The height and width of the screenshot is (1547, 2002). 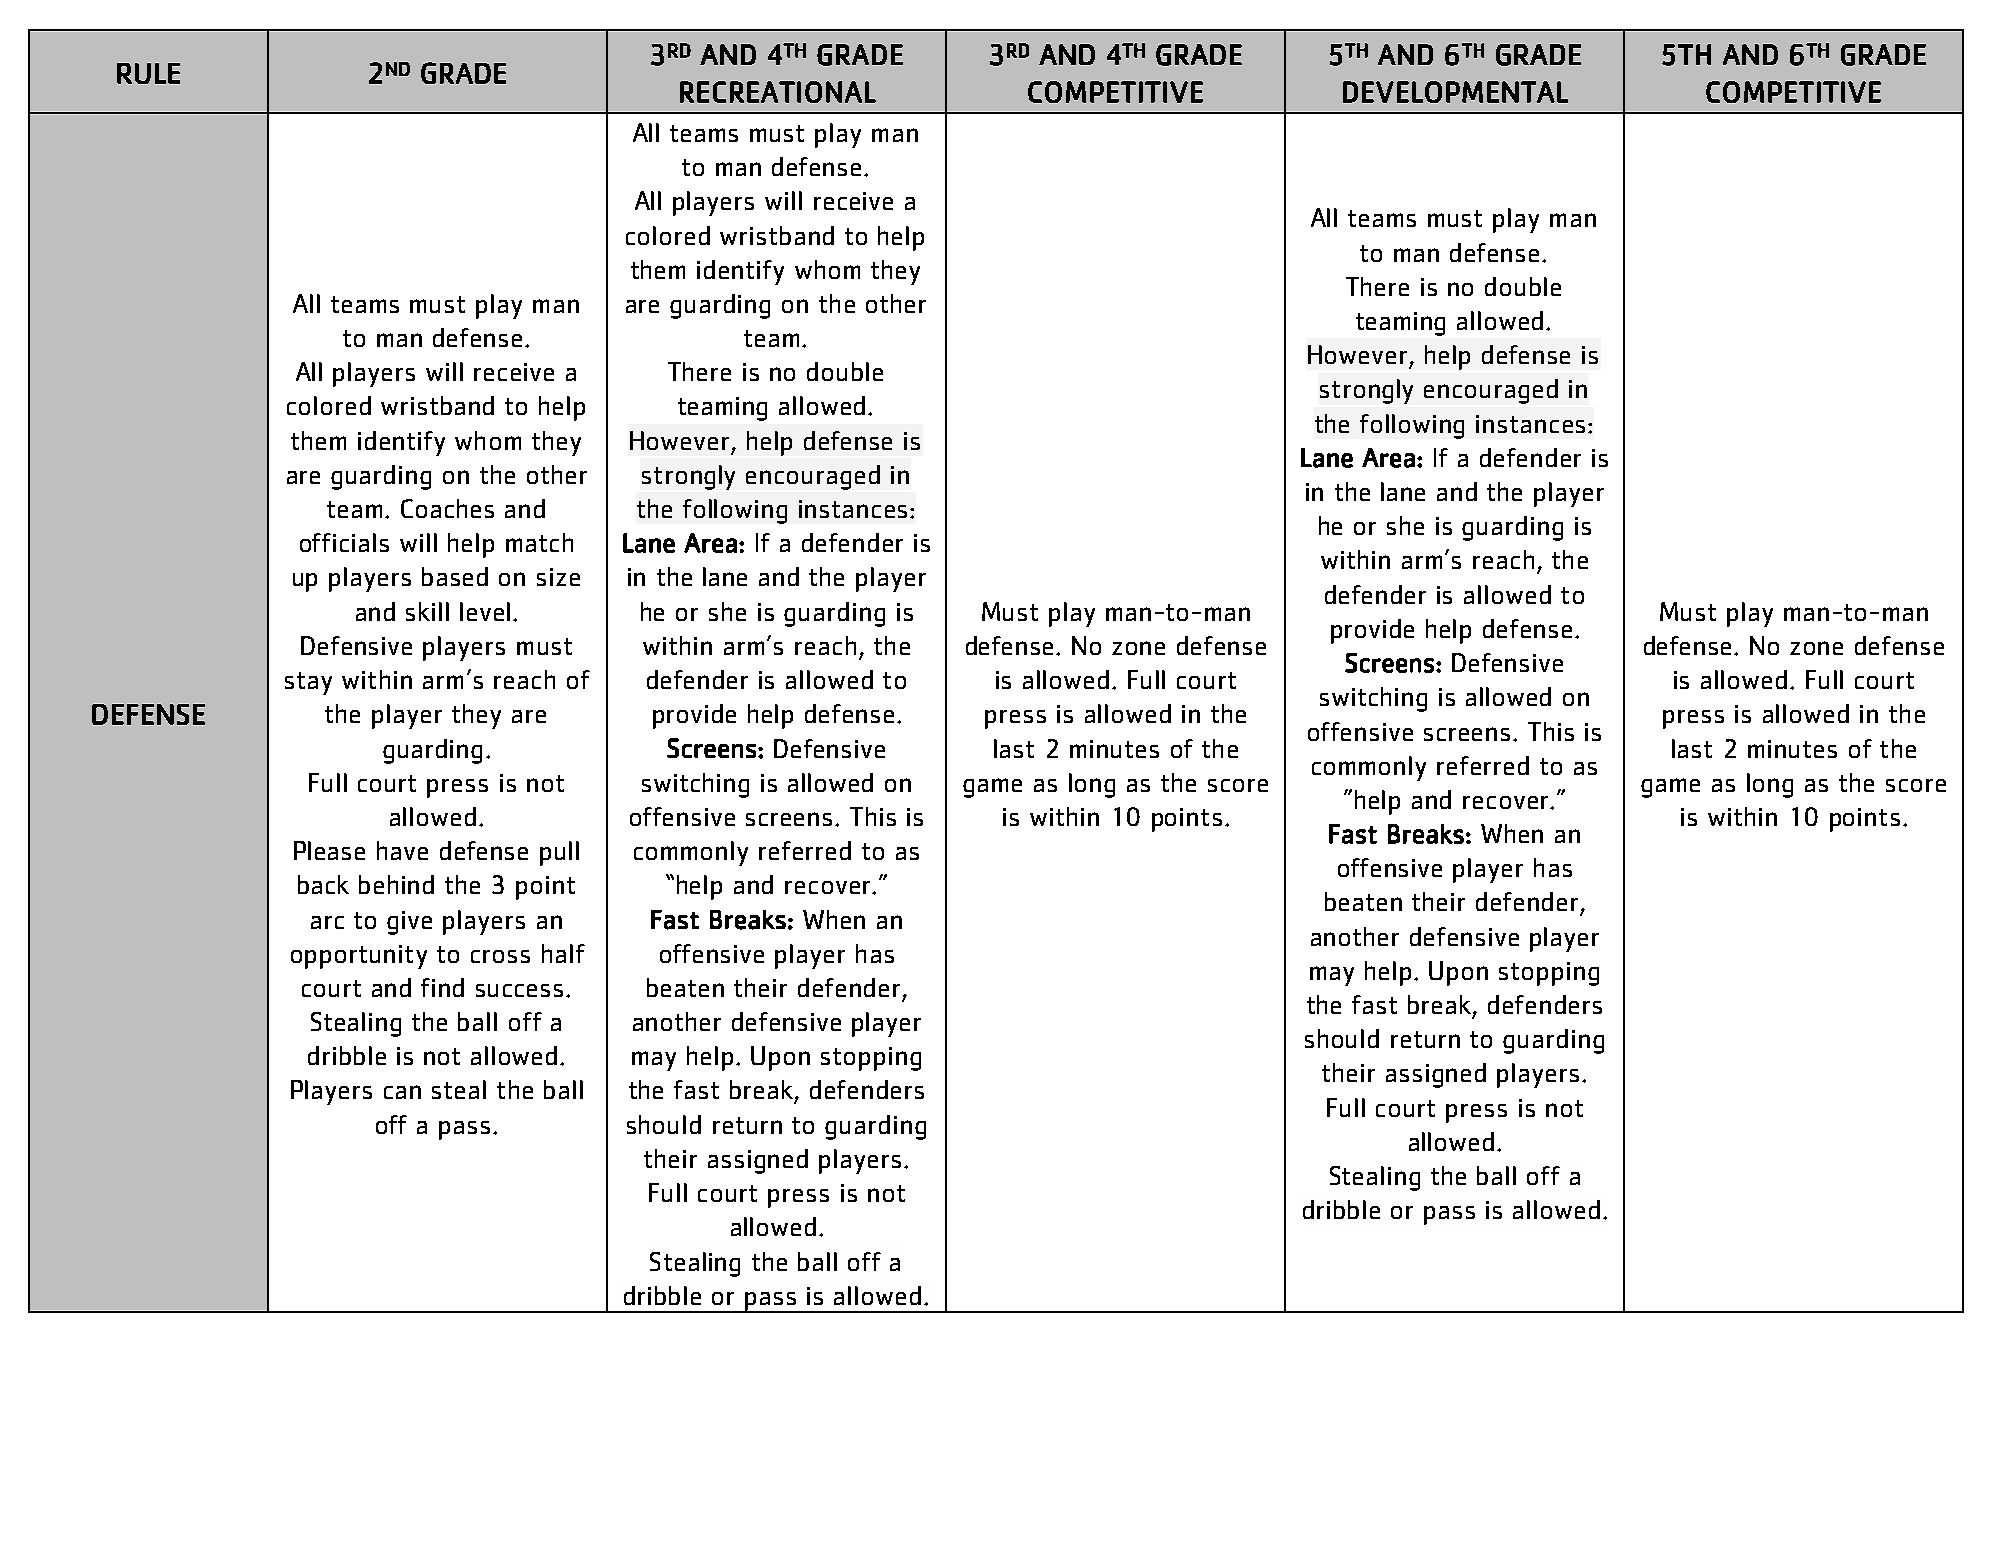 I want to click on success, so click(x=519, y=990).
